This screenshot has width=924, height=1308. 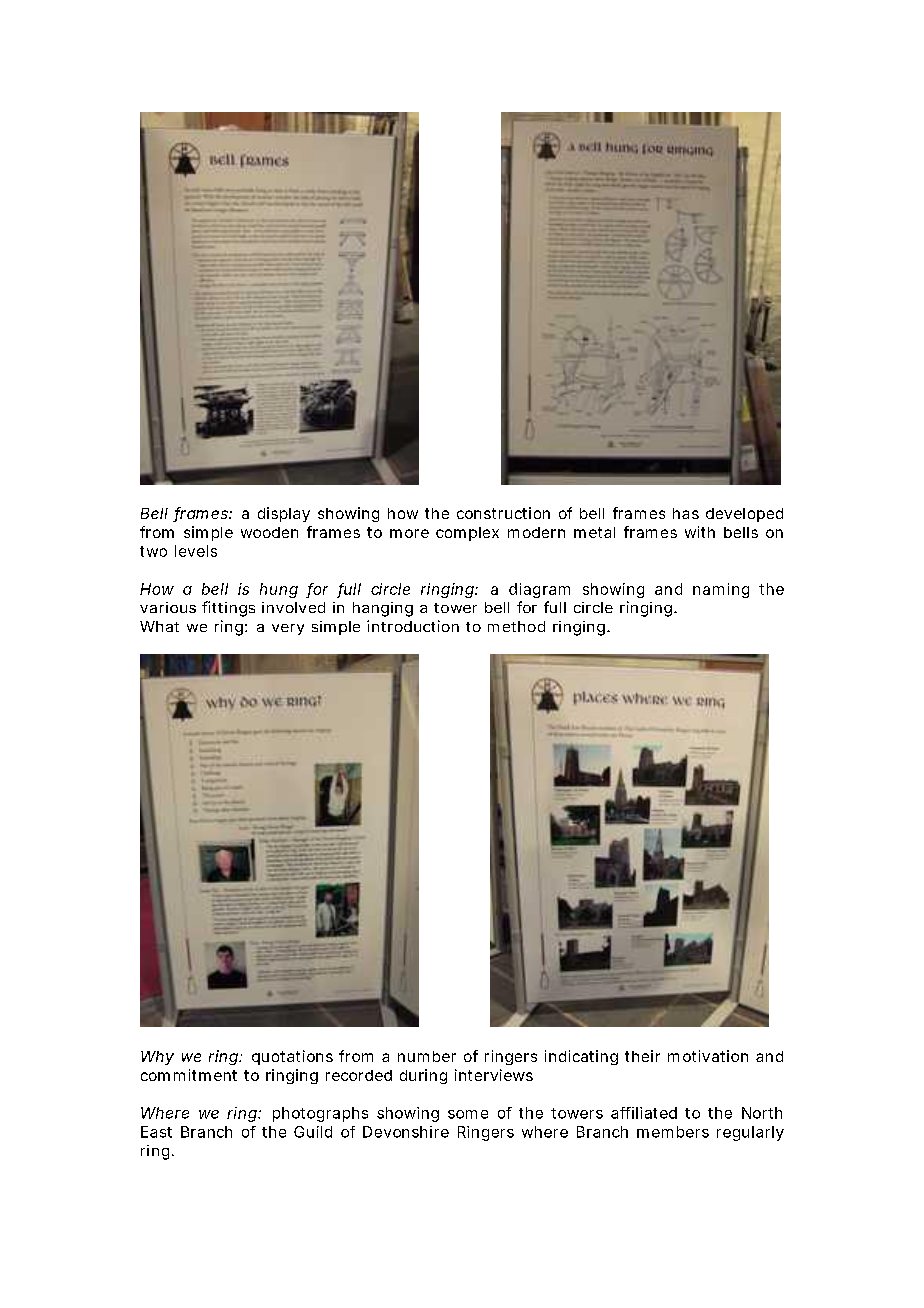 I want to click on very, so click(x=288, y=629).
